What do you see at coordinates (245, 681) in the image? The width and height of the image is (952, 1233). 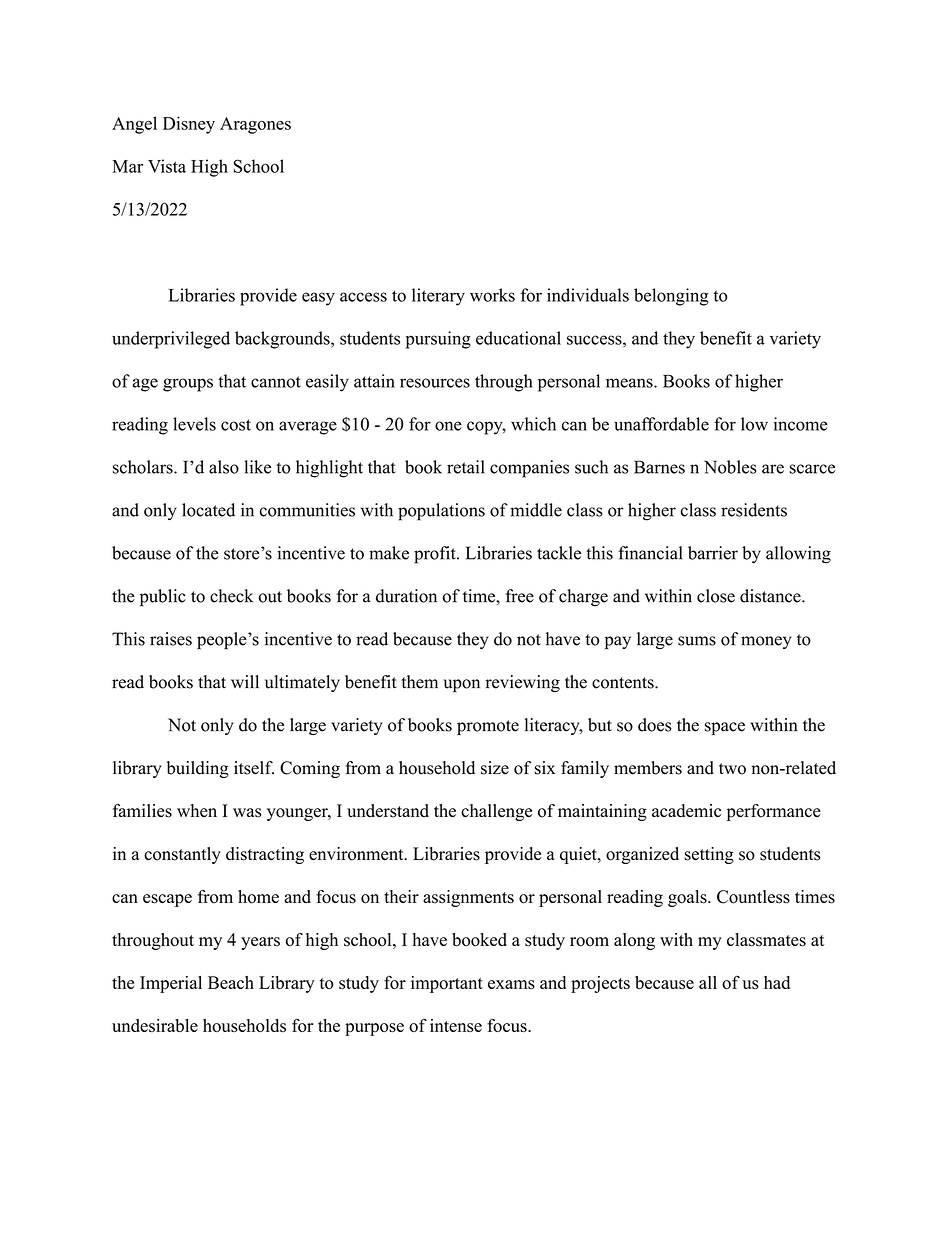 I see `will` at bounding box center [245, 681].
